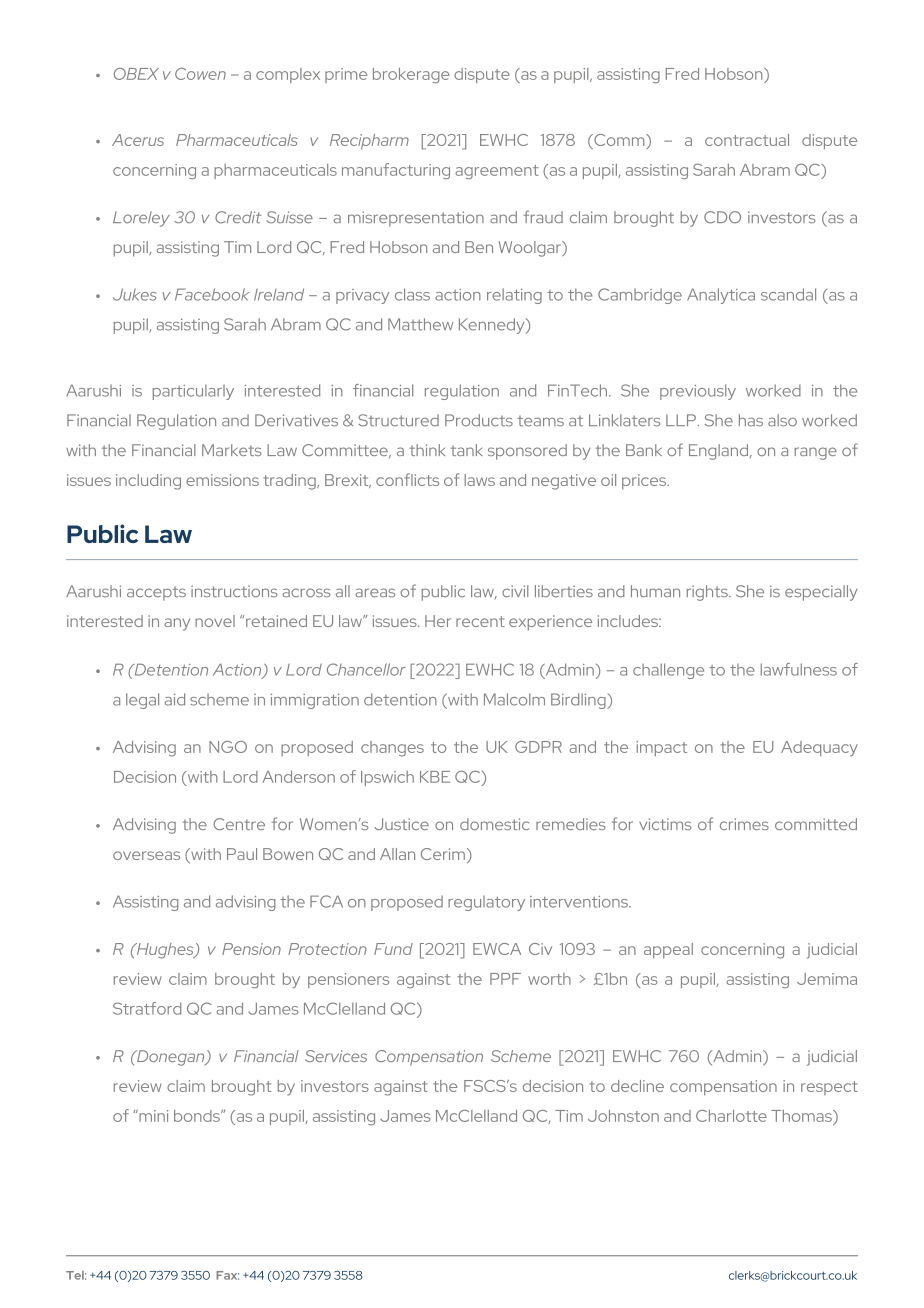 Image resolution: width=924 pixels, height=1308 pixels. What do you see at coordinates (505, 979) in the screenshot?
I see `PPF` at bounding box center [505, 979].
